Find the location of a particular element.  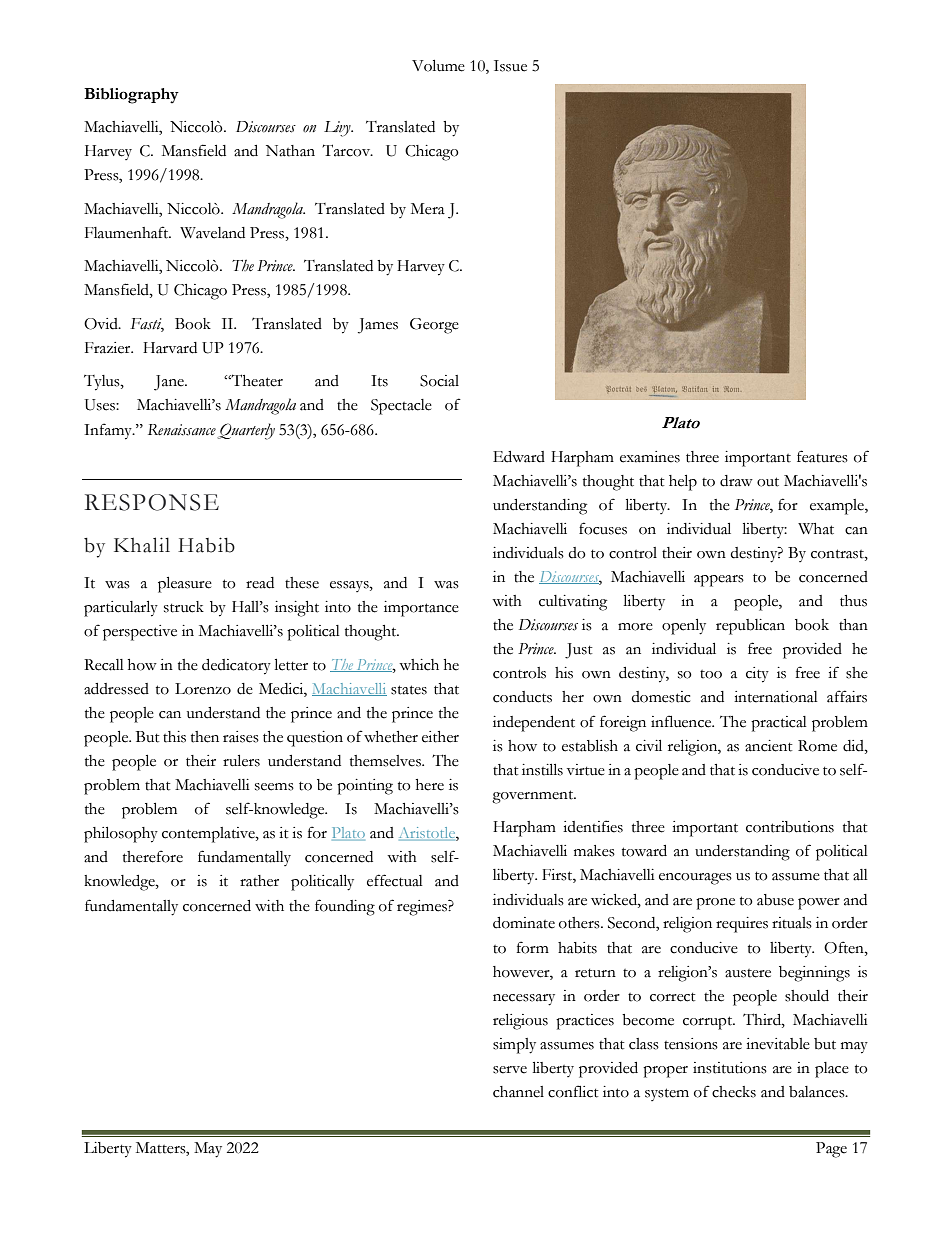

instills is located at coordinates (542, 770).
